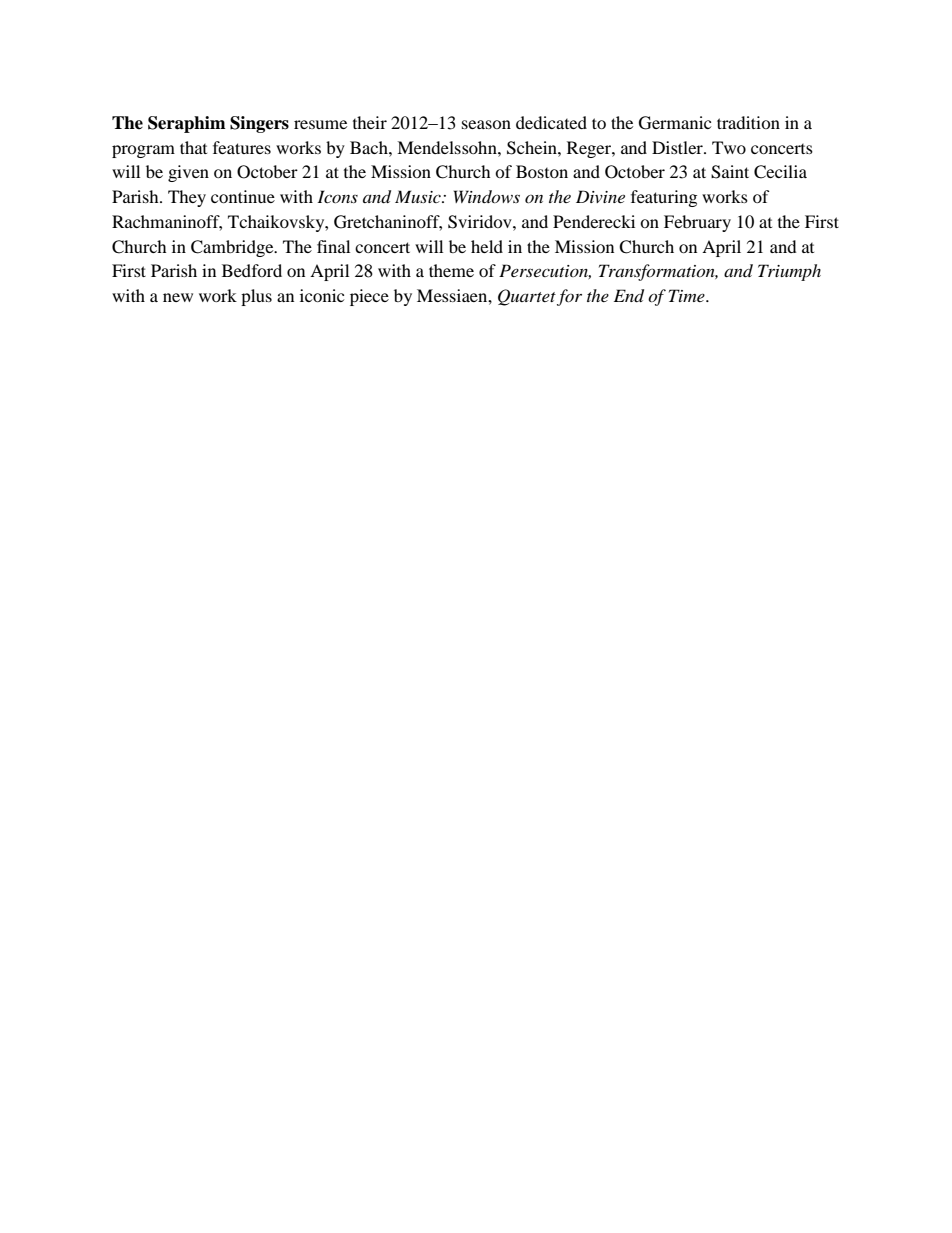 This document has width=952, height=1233. Describe the element at coordinates (187, 124) in the document. I see `Seraphim` at that location.
